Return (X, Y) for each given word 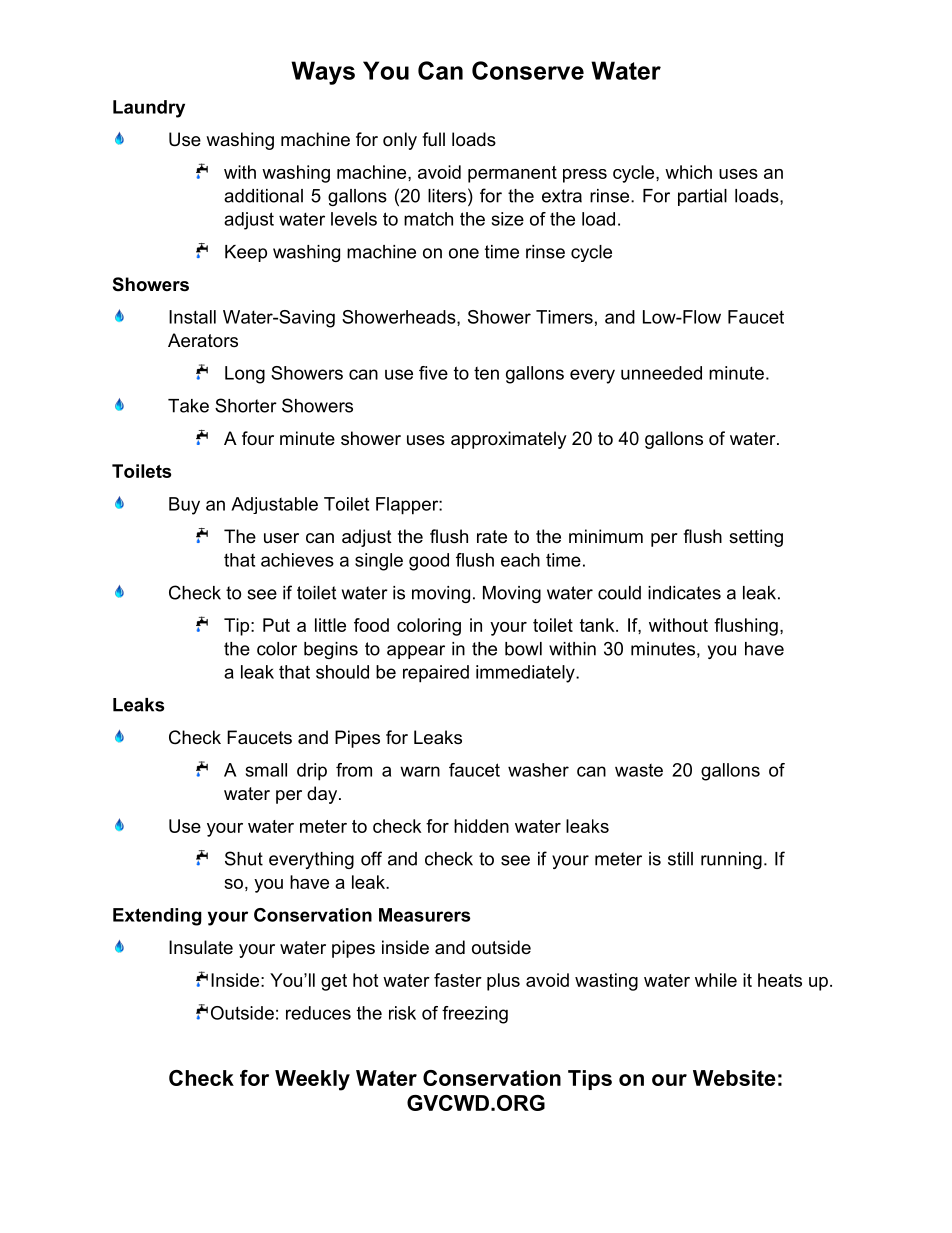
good (429, 562)
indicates (684, 593)
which (688, 172)
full (433, 139)
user (281, 538)
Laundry (149, 109)
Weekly (312, 1080)
